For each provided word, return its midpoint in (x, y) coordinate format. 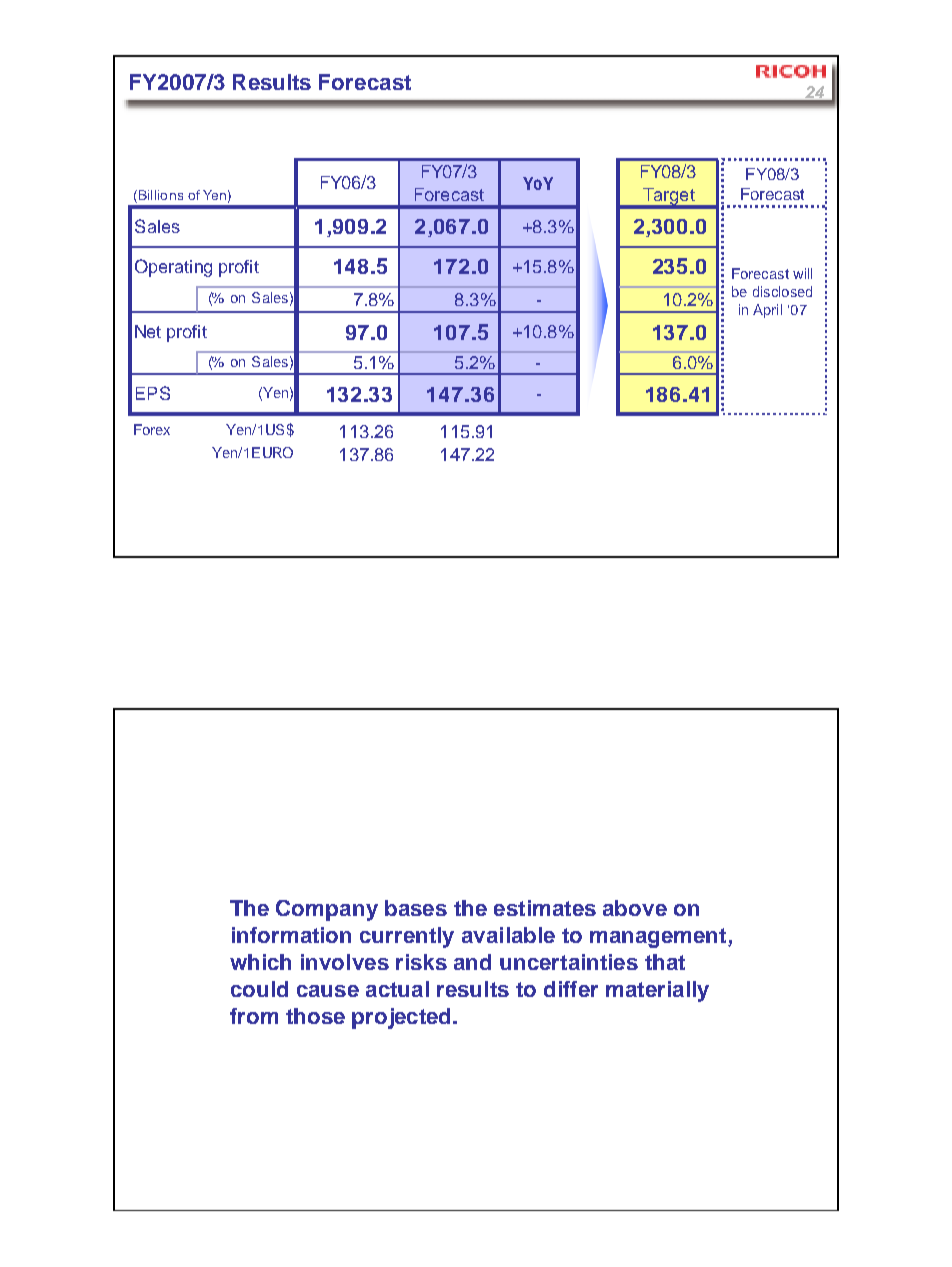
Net (148, 331)
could (259, 989)
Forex (152, 429)
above (635, 908)
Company (327, 910)
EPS (153, 393)
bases (416, 908)
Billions (159, 196)
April (767, 311)
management (659, 938)
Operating (173, 268)
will (802, 273)
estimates (545, 908)
